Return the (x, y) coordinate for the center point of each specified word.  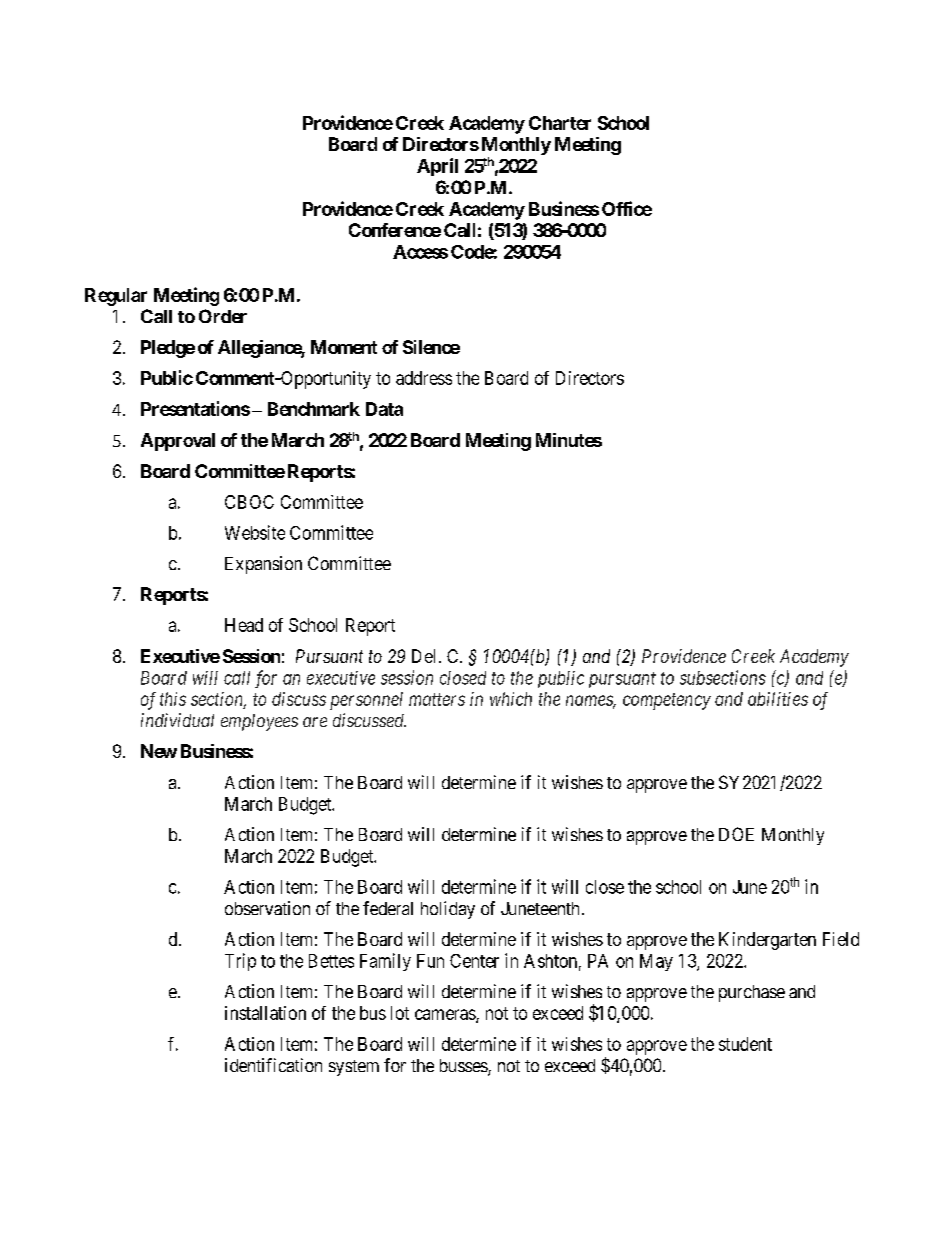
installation (265, 1013)
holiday (448, 910)
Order (223, 316)
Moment (344, 347)
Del (423, 656)
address (424, 378)
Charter (560, 123)
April (437, 167)
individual (177, 720)
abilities (778, 699)
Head (244, 625)
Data (384, 409)
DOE (736, 834)
